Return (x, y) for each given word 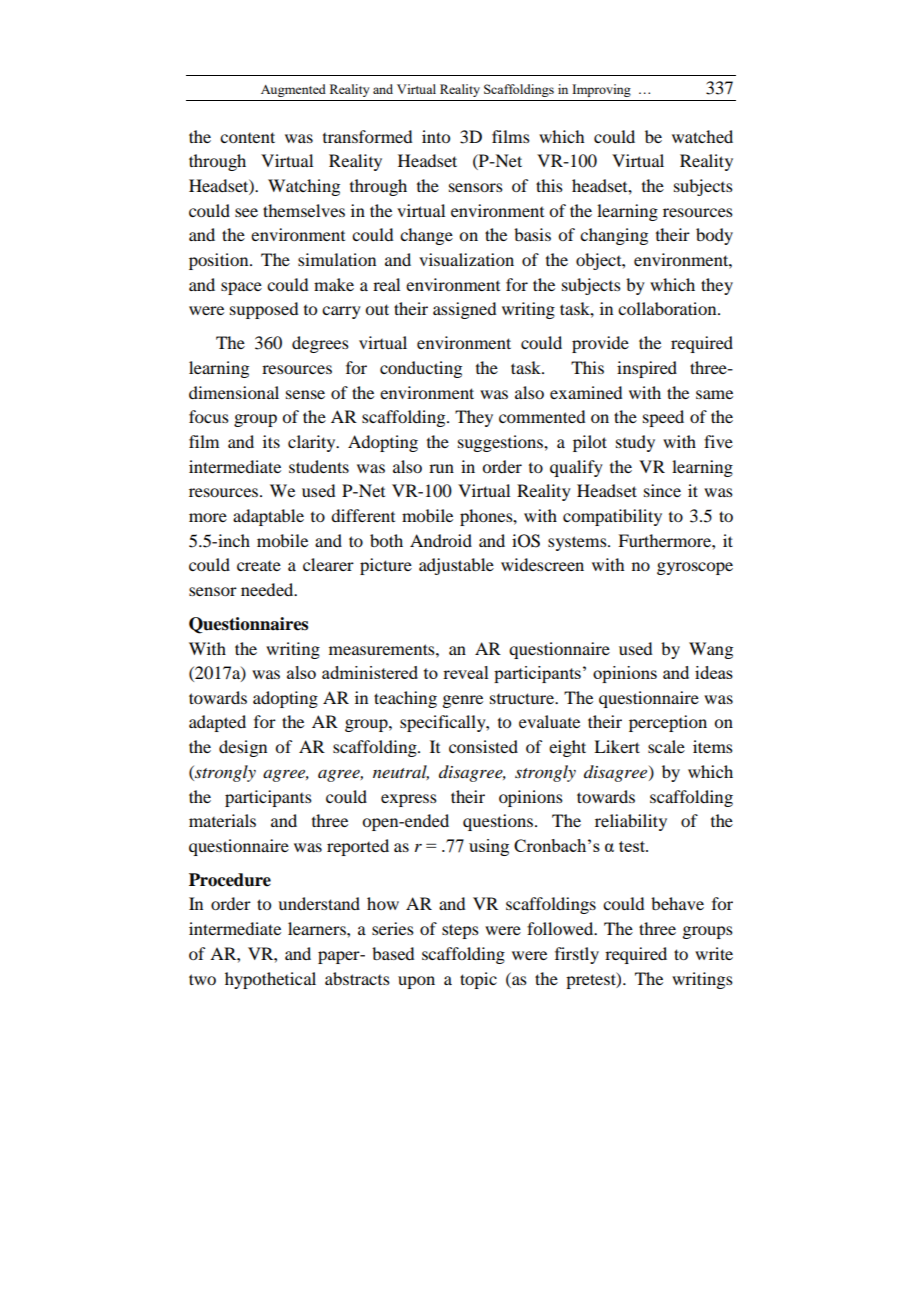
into (436, 136)
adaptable (268, 517)
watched (702, 136)
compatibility (612, 517)
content (247, 137)
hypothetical (270, 980)
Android (441, 540)
